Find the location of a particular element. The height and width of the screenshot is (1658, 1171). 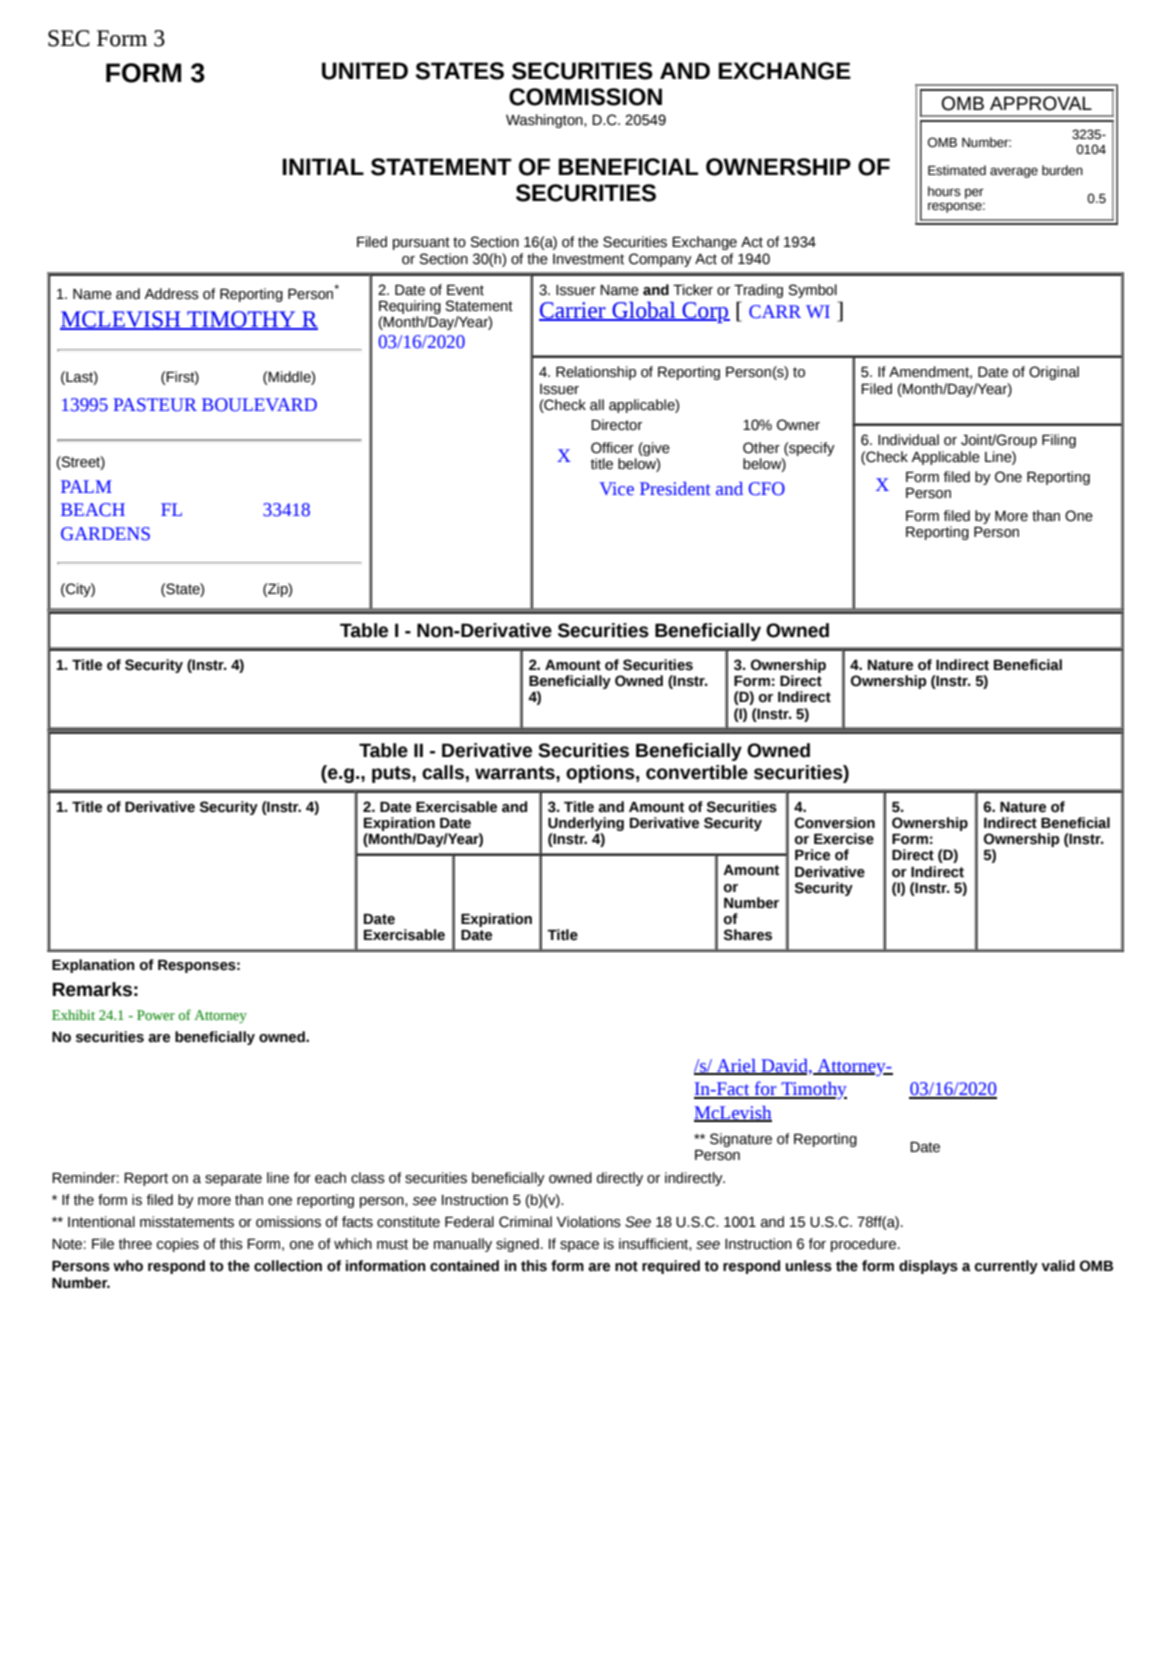

displays is located at coordinates (928, 1267).
